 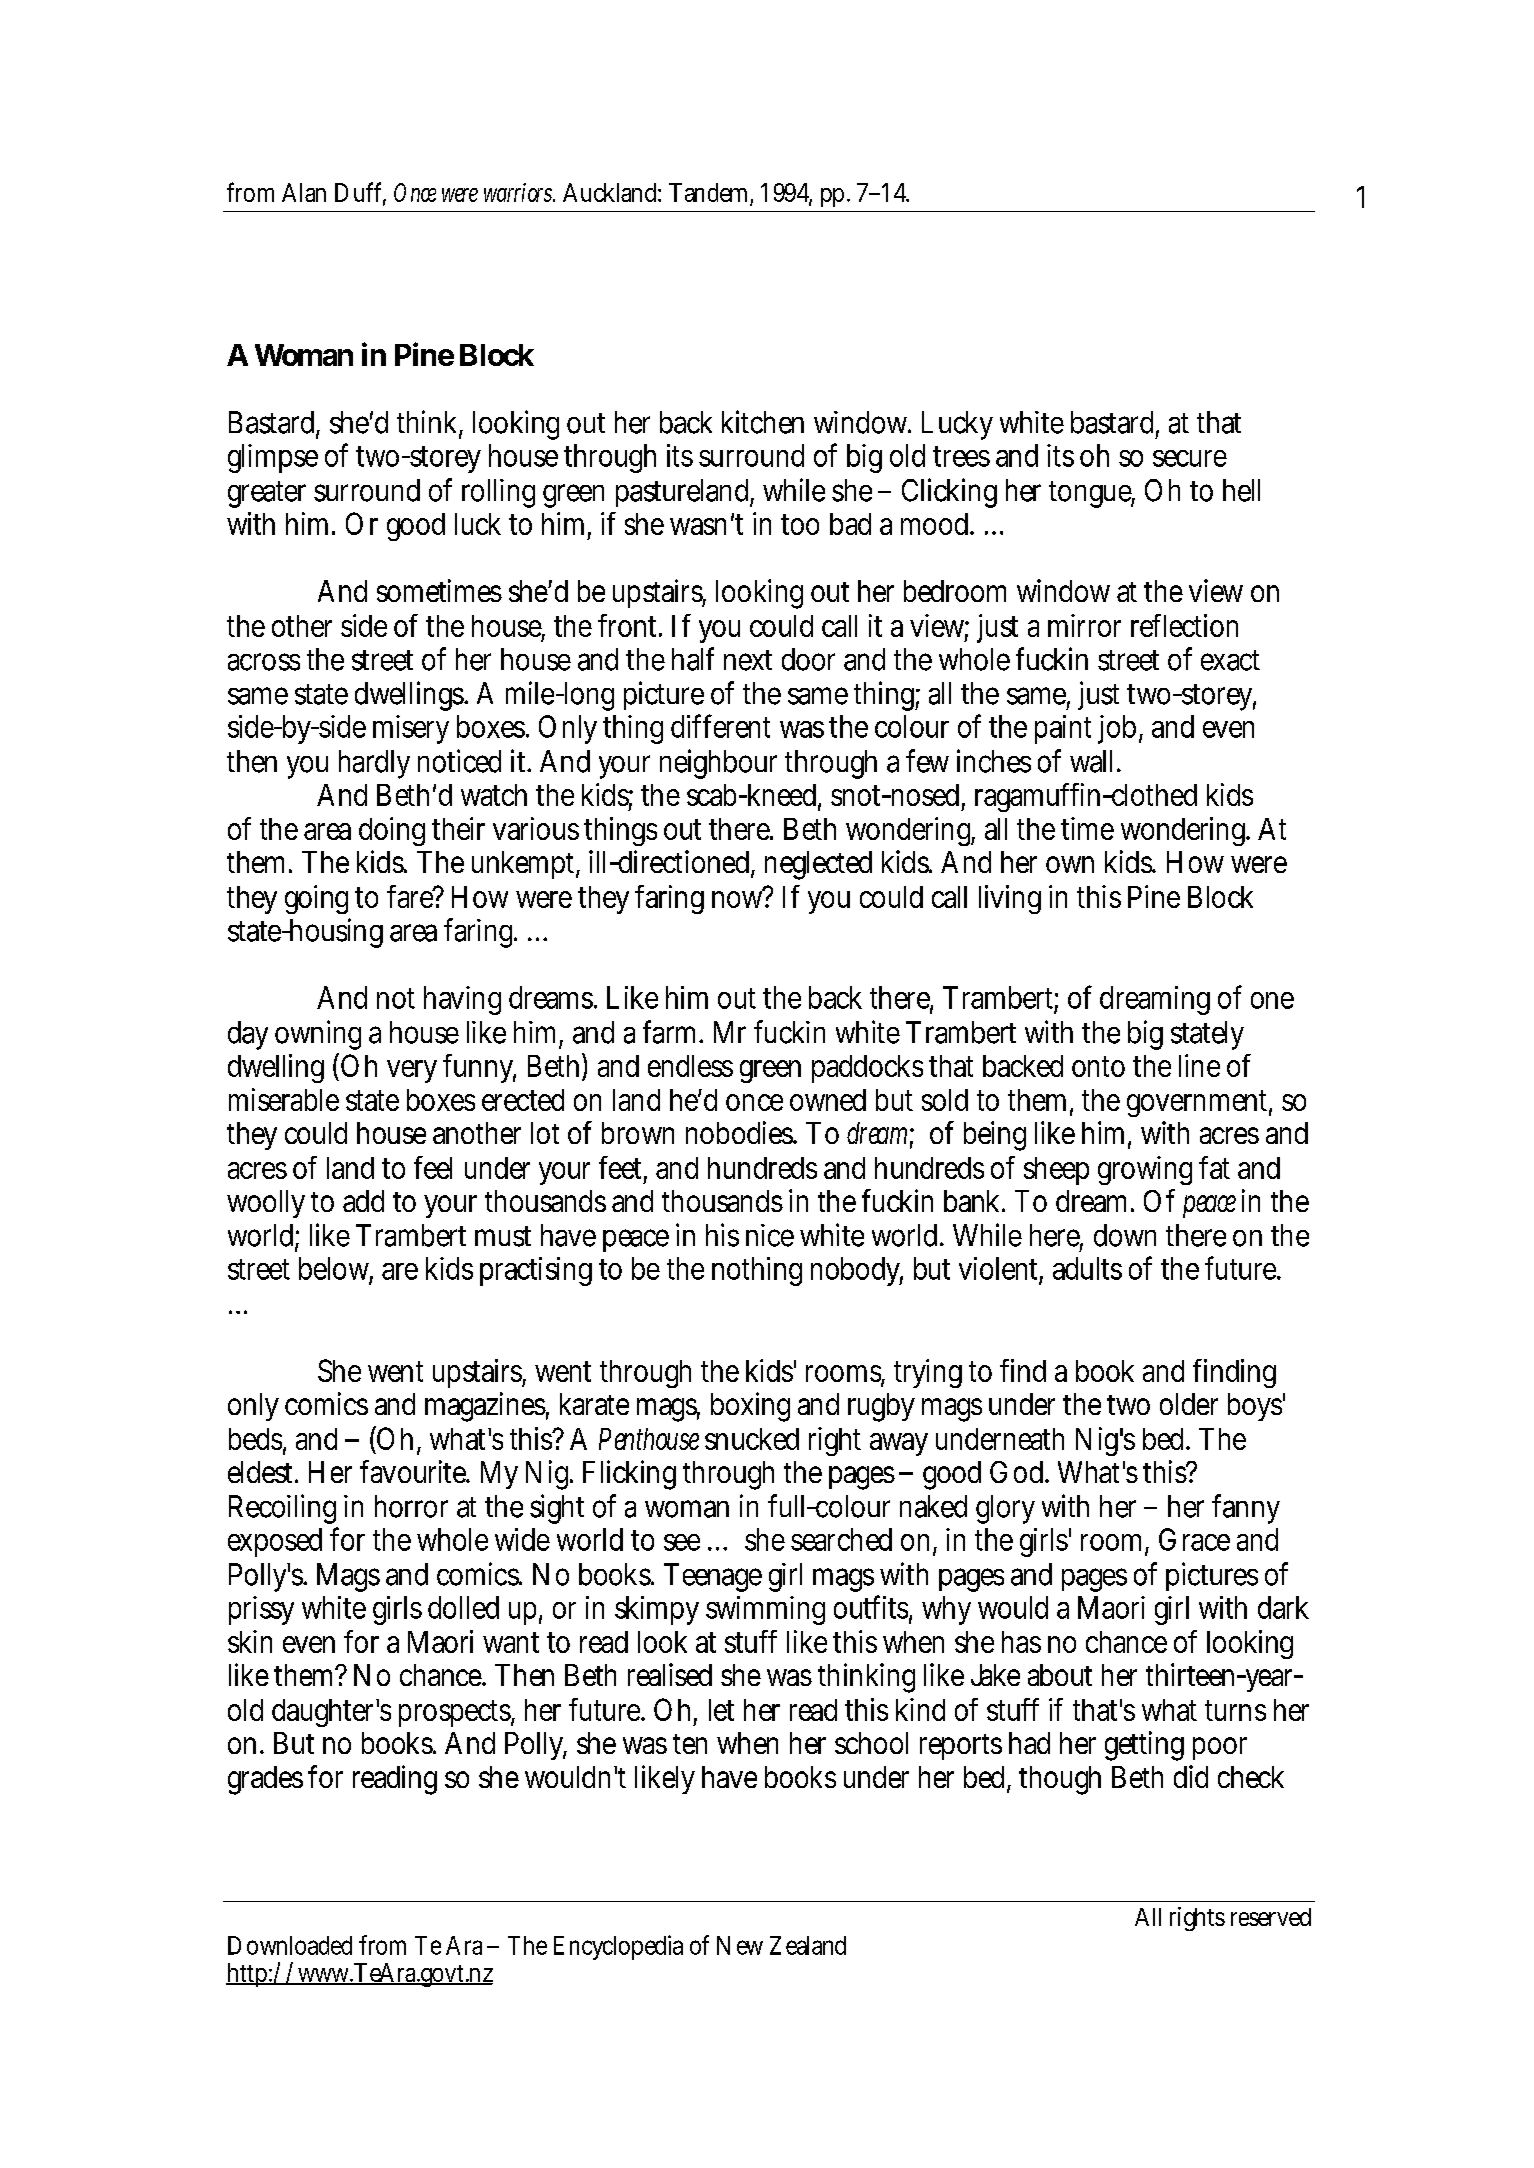 I want to click on grades, so click(x=265, y=1780).
